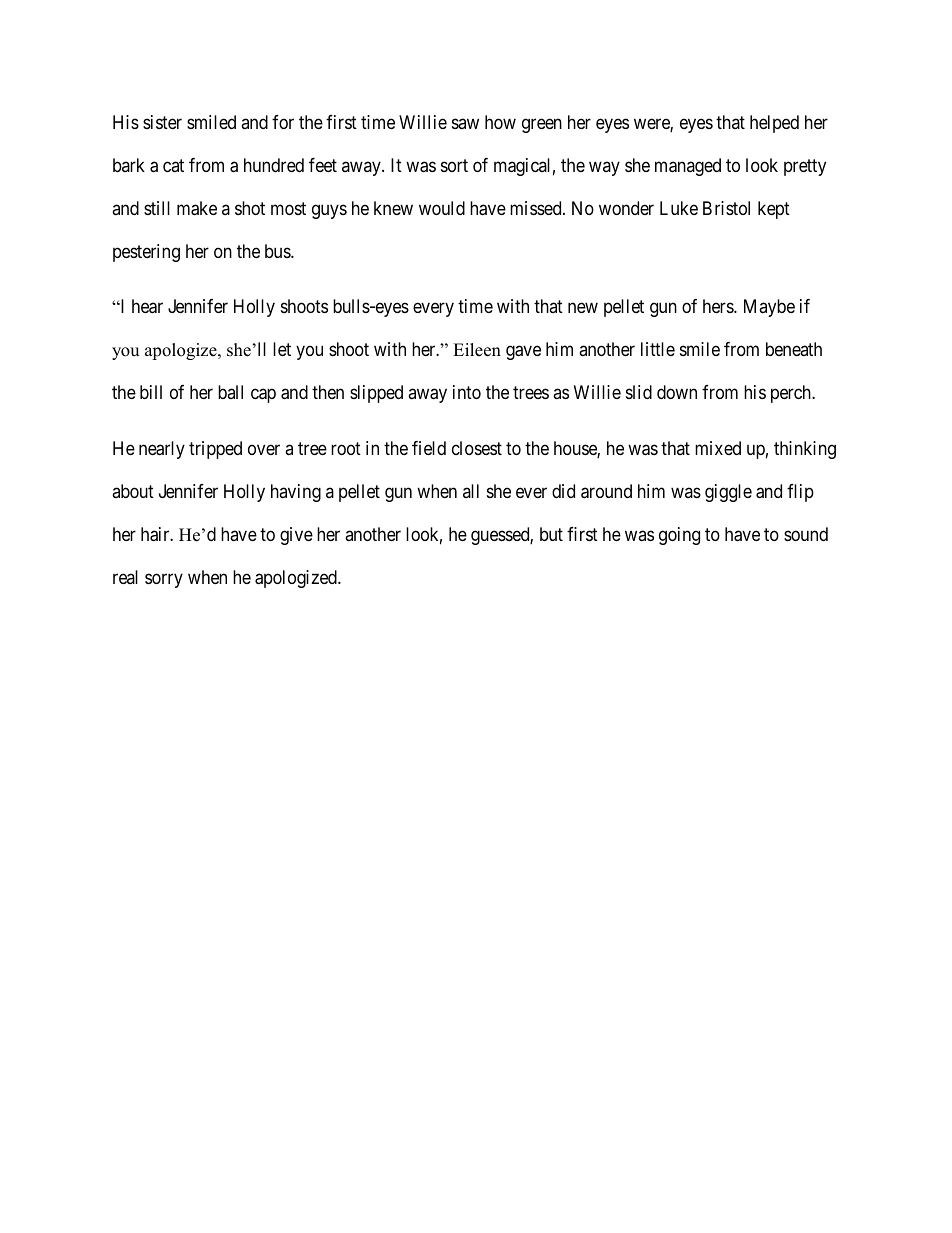 This screenshot has width=952, height=1233. What do you see at coordinates (719, 306) in the screenshot?
I see `hers` at bounding box center [719, 306].
